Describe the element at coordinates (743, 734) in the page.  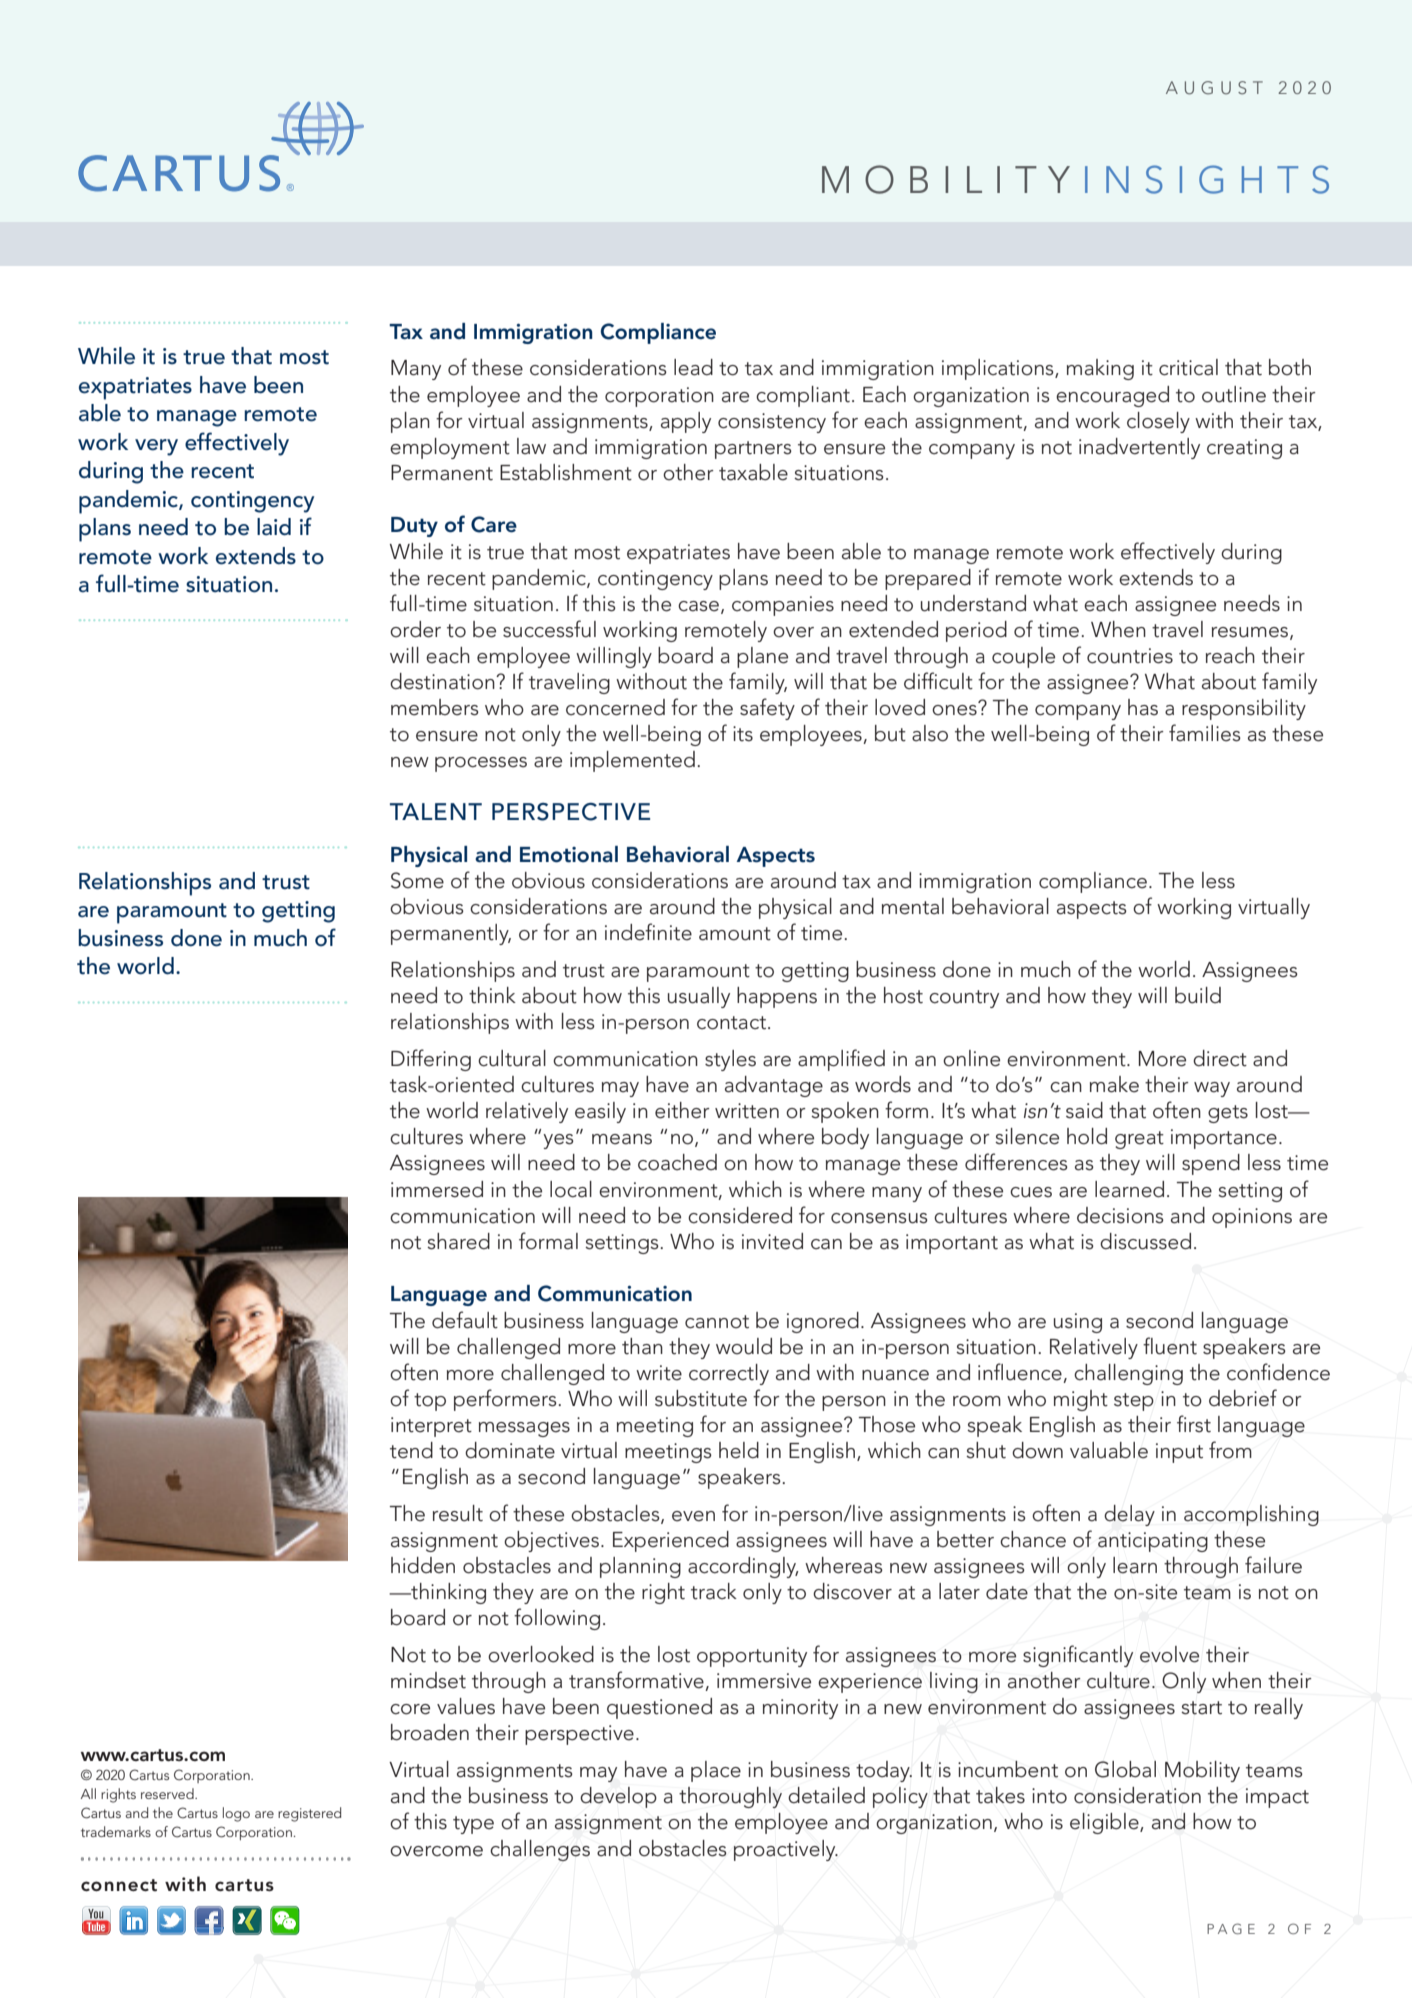
I see `its` at that location.
